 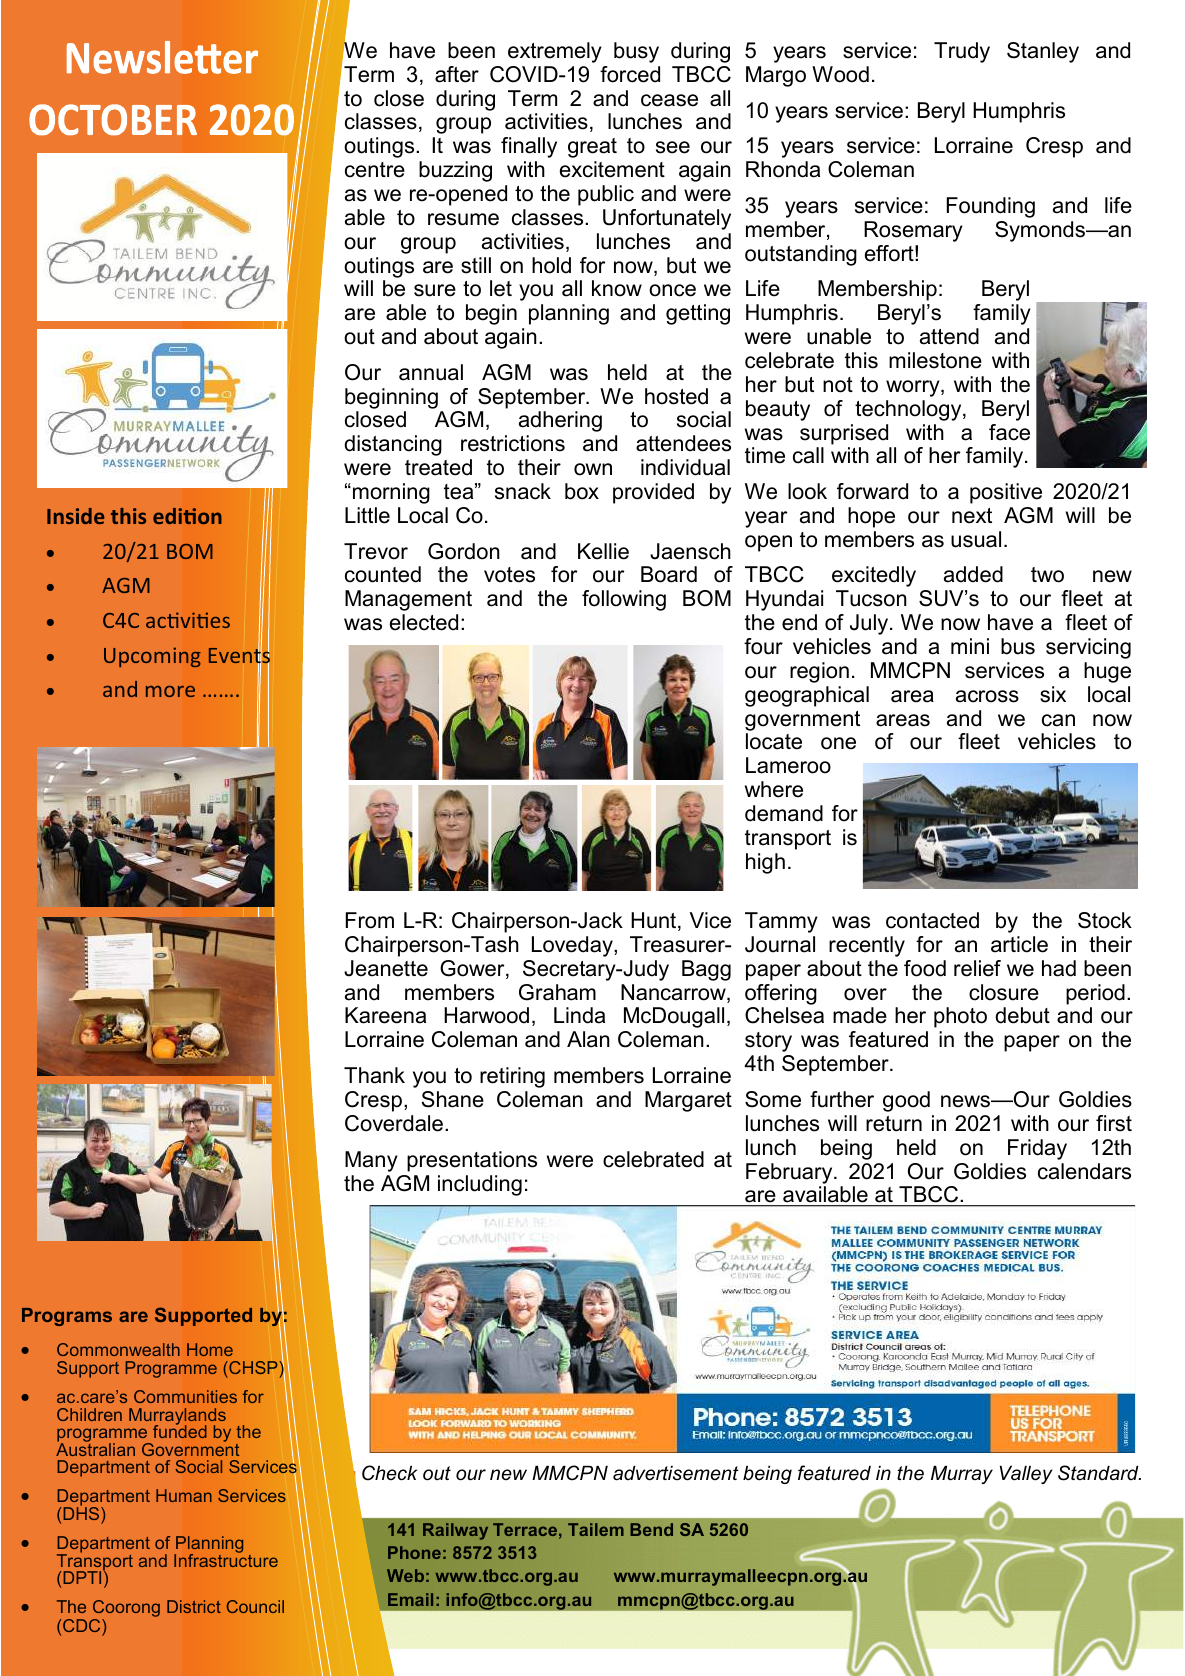 I want to click on Hunt, so click(x=655, y=921).
